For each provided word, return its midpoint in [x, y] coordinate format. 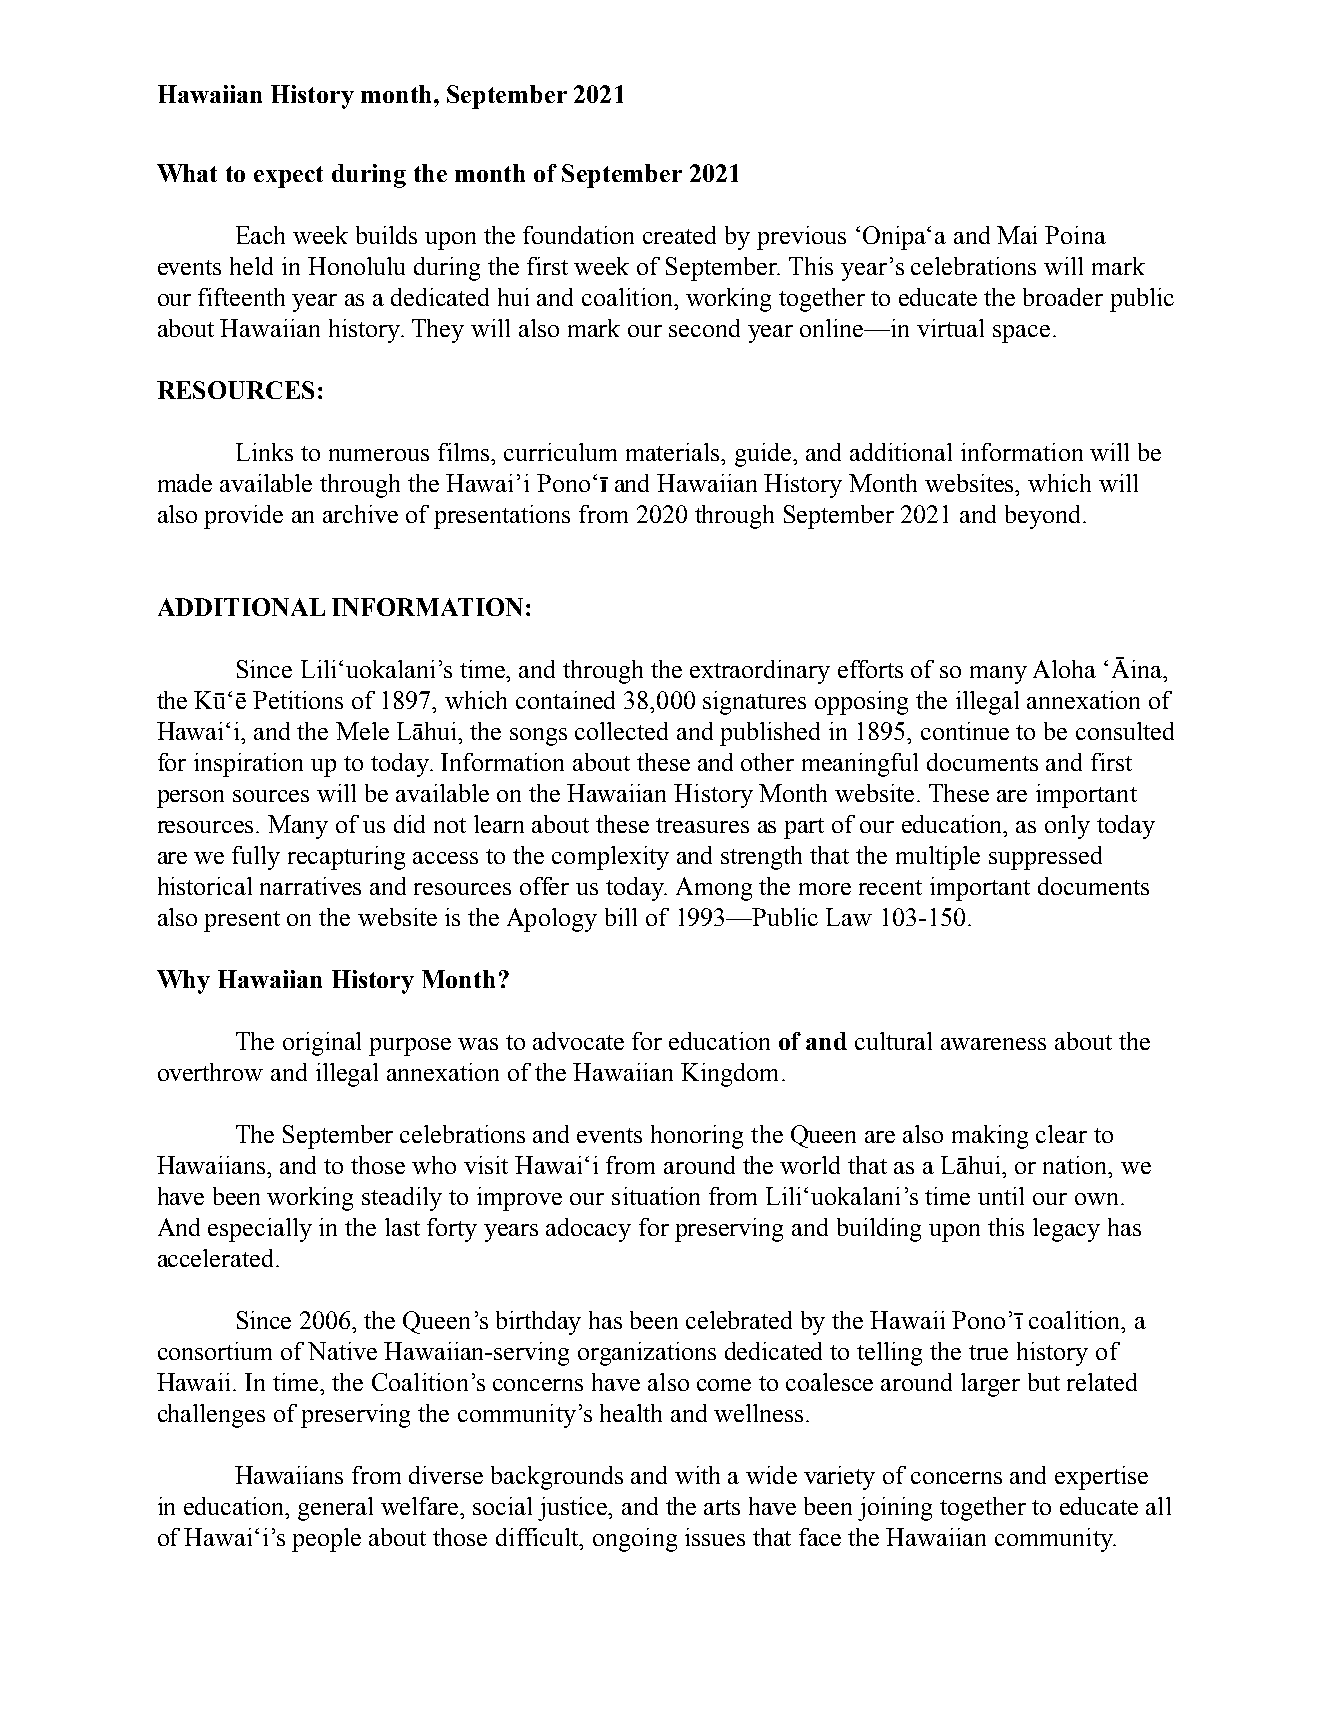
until [1001, 1196]
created [679, 235]
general [335, 1509]
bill [621, 917]
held [251, 266]
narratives [310, 886]
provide [243, 517]
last [402, 1227]
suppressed [1045, 858]
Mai [1017, 235]
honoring [697, 1137]
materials [674, 452]
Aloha [1064, 669]
